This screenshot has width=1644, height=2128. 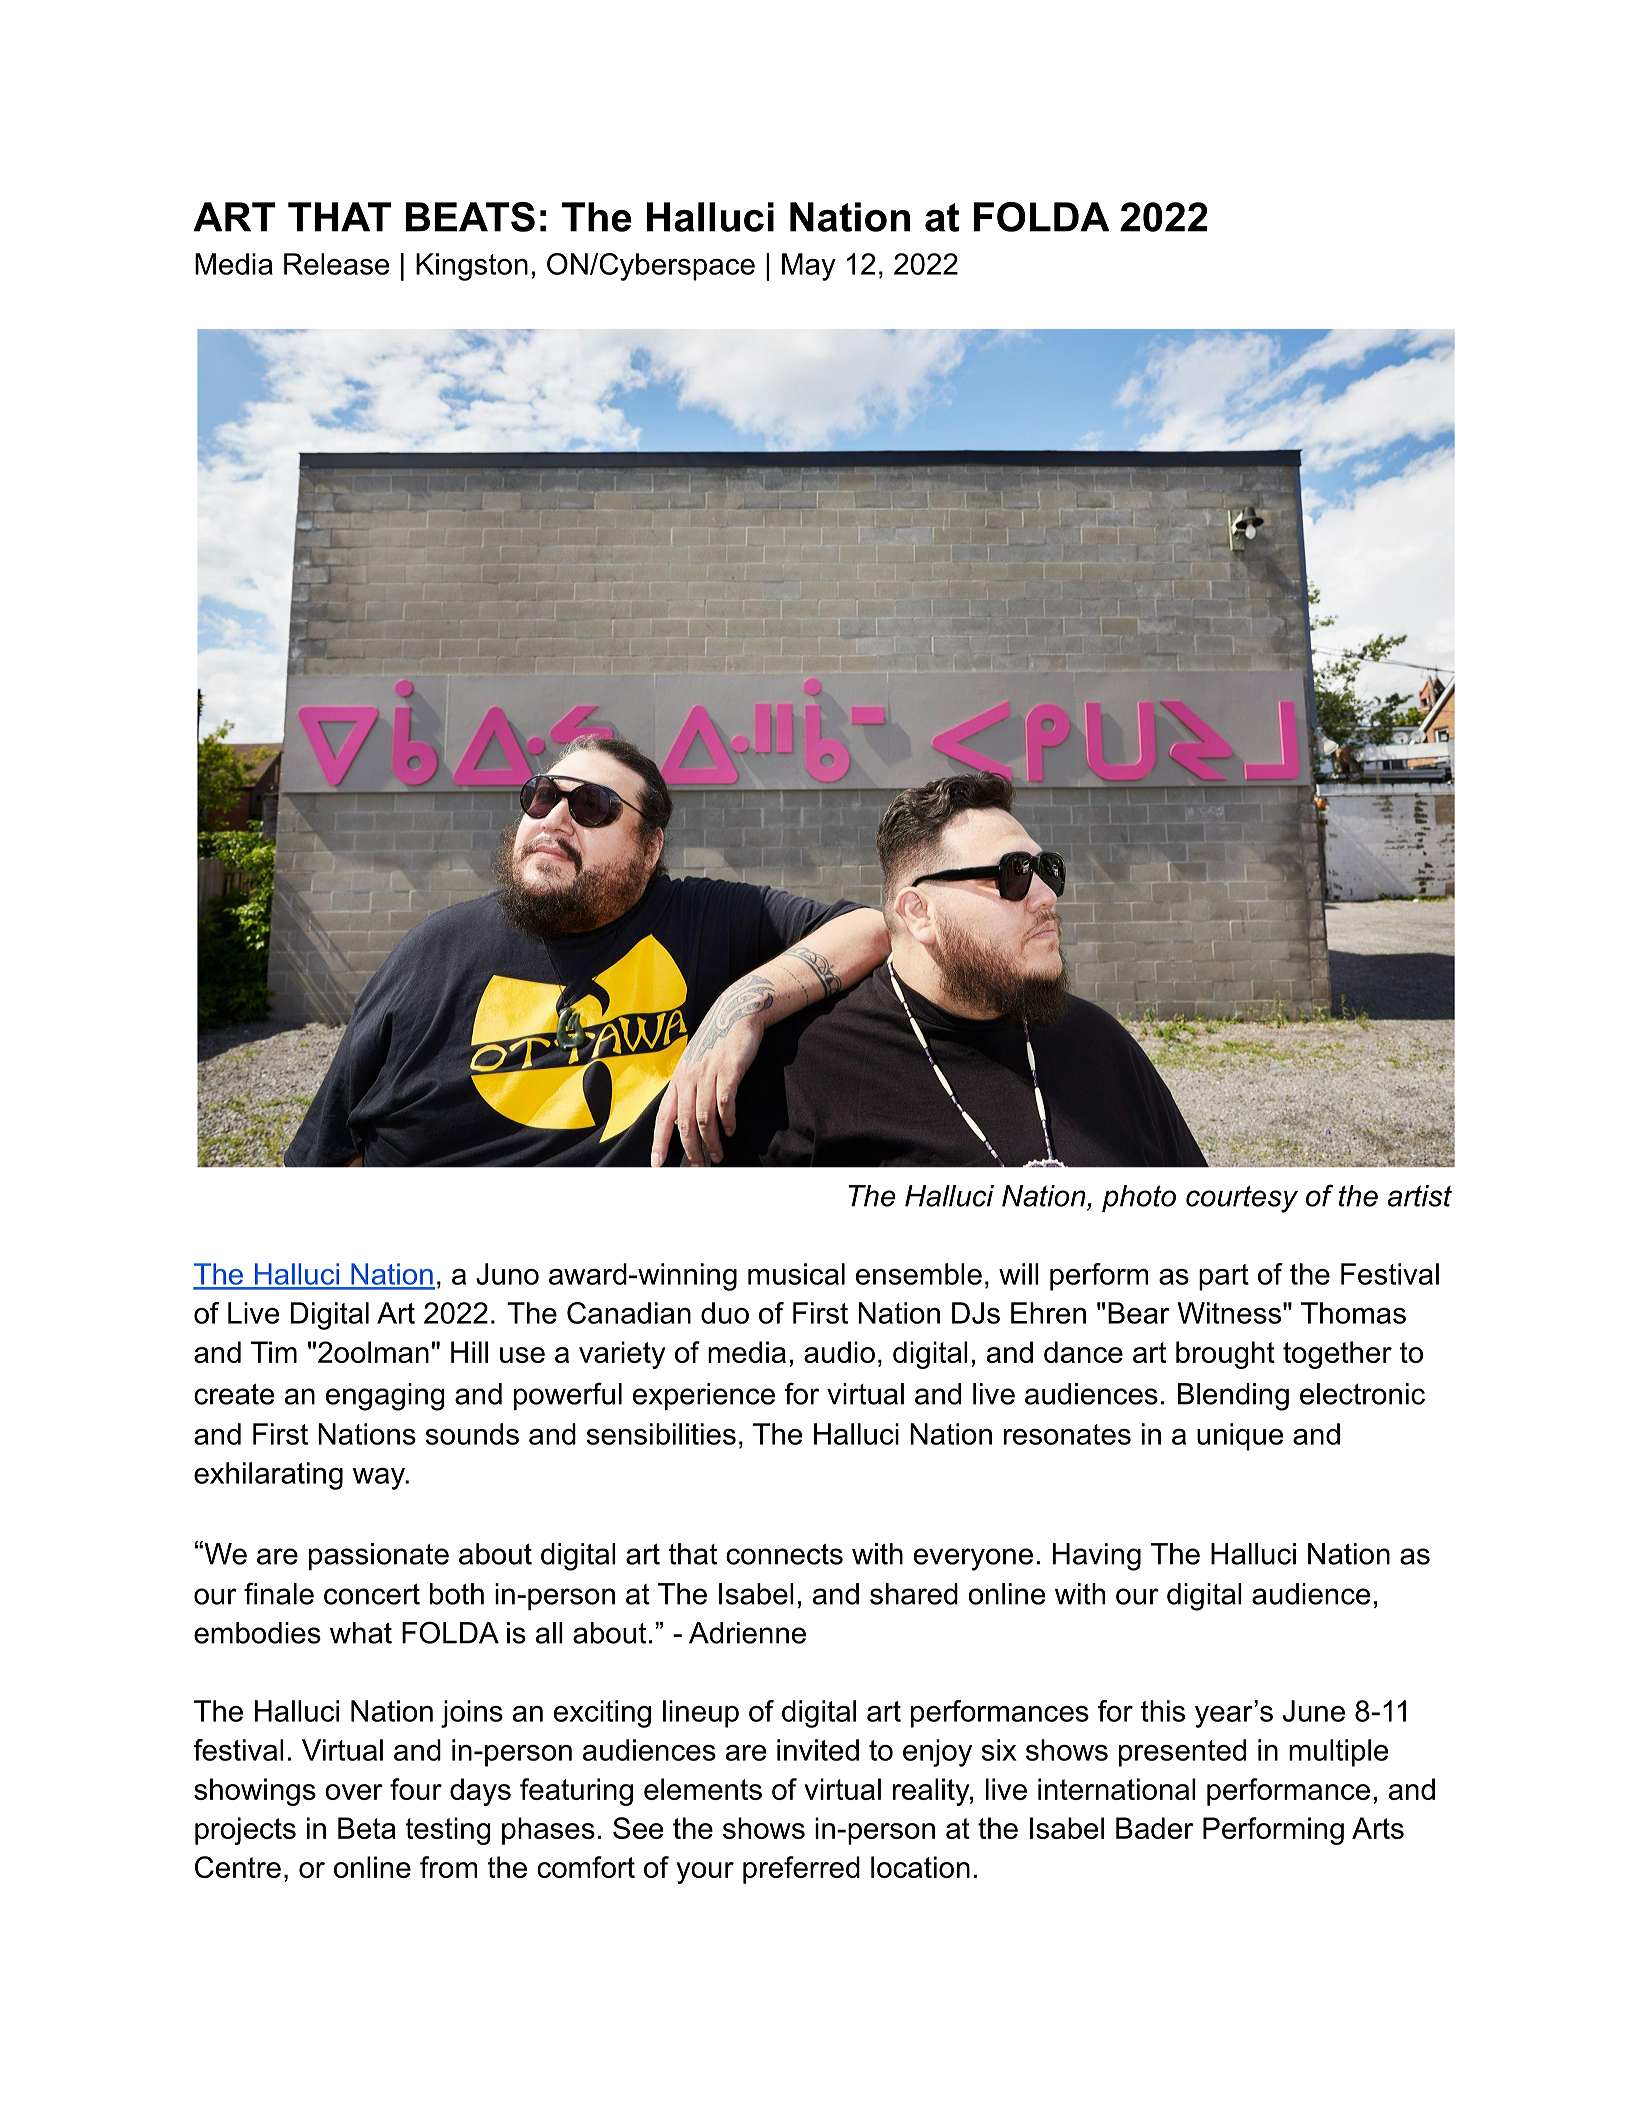 What do you see at coordinates (336, 264) in the screenshot?
I see `Release` at bounding box center [336, 264].
